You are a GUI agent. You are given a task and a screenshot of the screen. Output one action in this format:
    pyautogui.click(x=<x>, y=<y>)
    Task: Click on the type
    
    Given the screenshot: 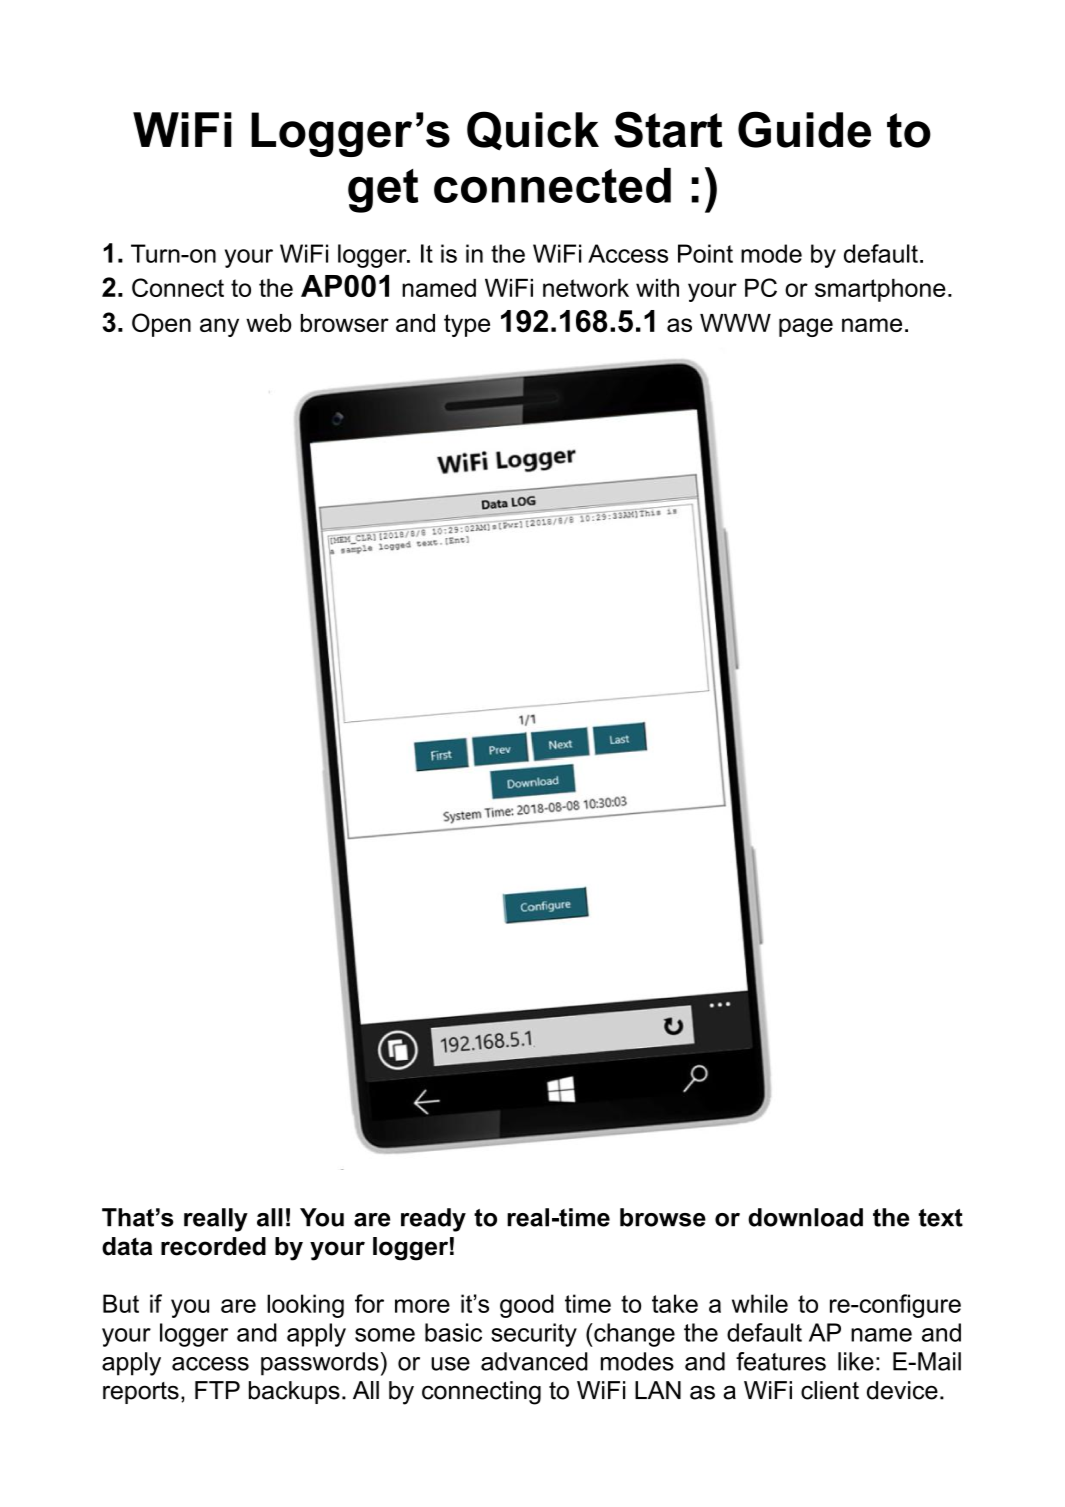 What is the action you would take?
    pyautogui.click(x=467, y=325)
